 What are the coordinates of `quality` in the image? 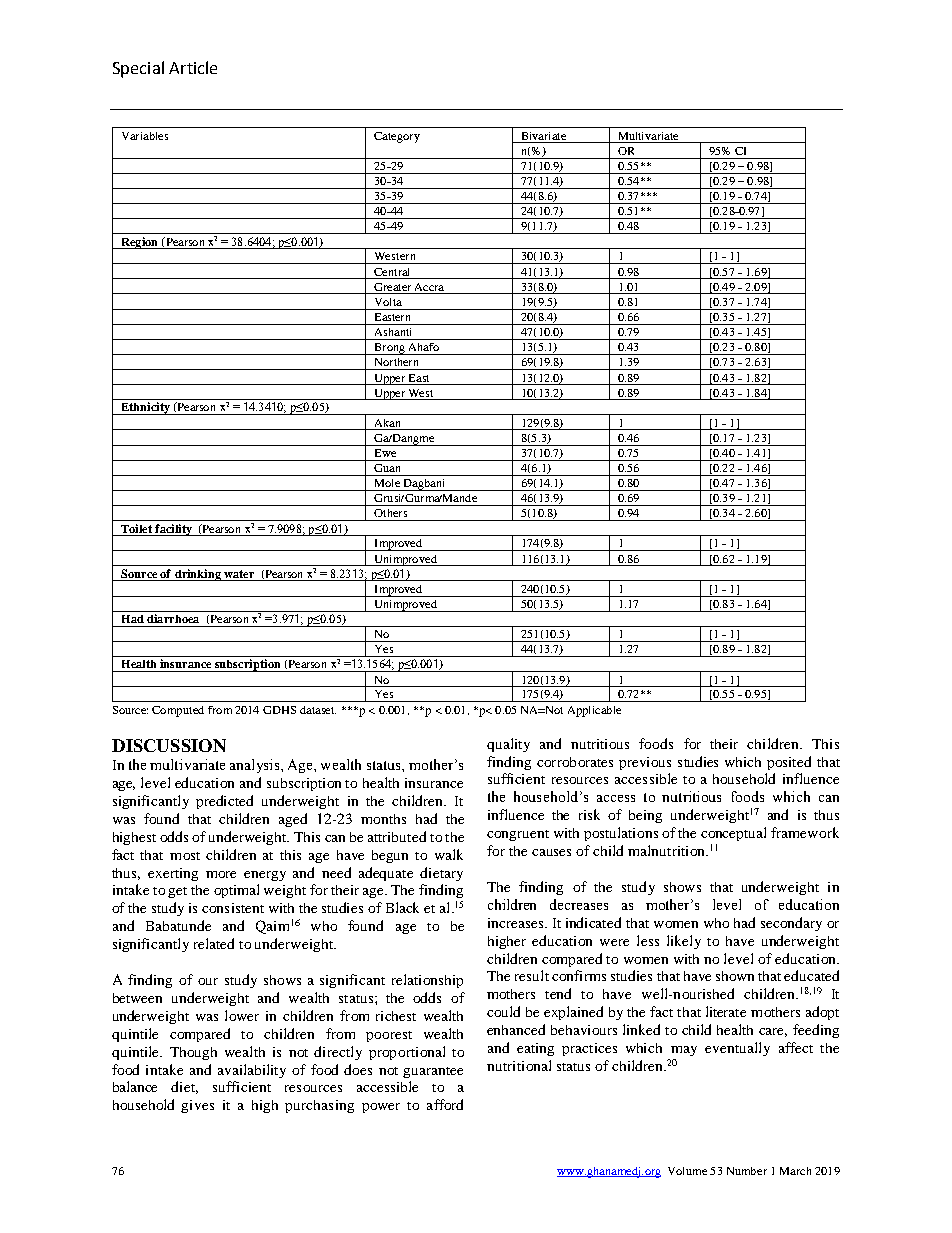 It's located at (508, 745).
